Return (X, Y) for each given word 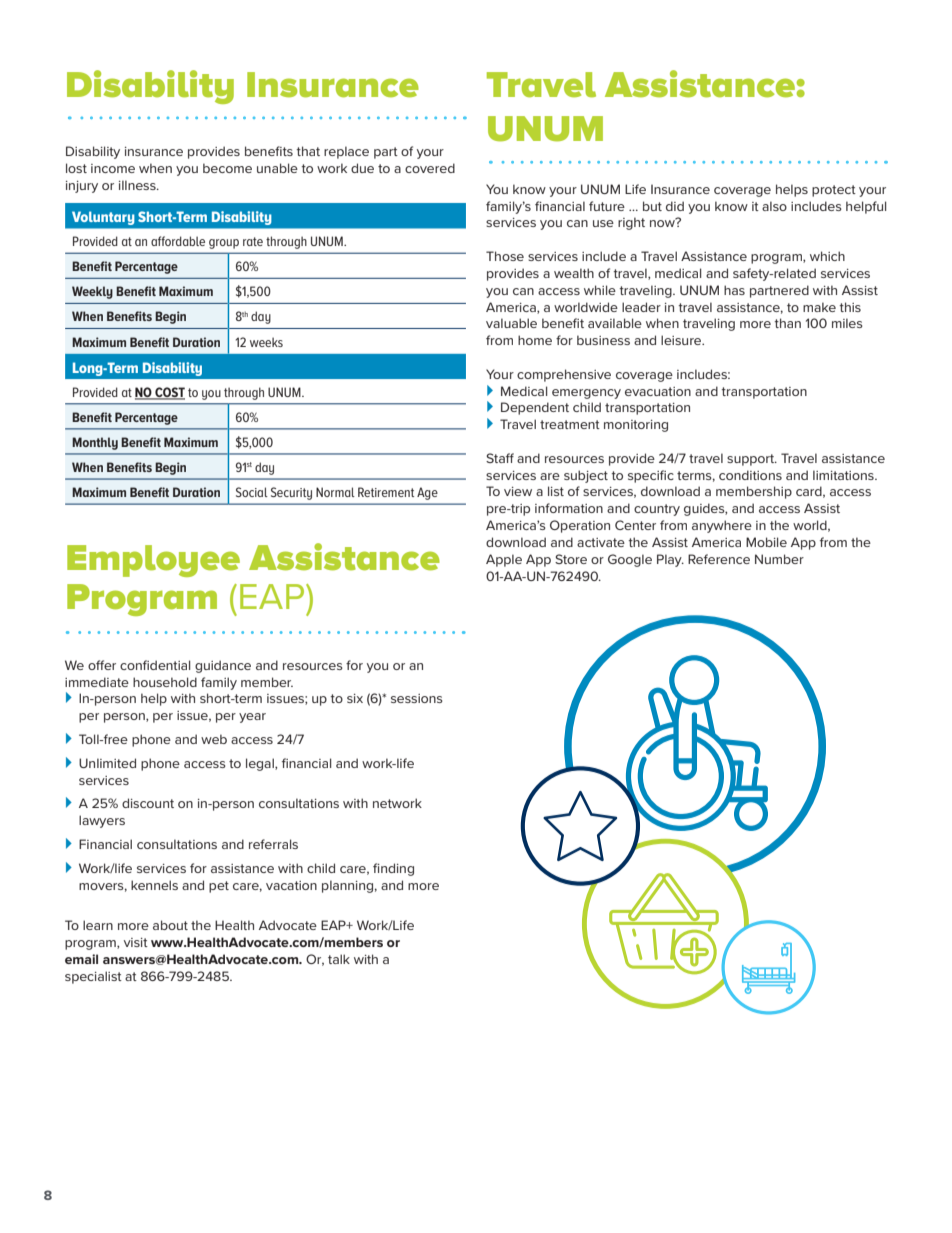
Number (779, 559)
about (170, 925)
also (774, 206)
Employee (153, 561)
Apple (504, 560)
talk (339, 959)
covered (430, 168)
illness (138, 185)
